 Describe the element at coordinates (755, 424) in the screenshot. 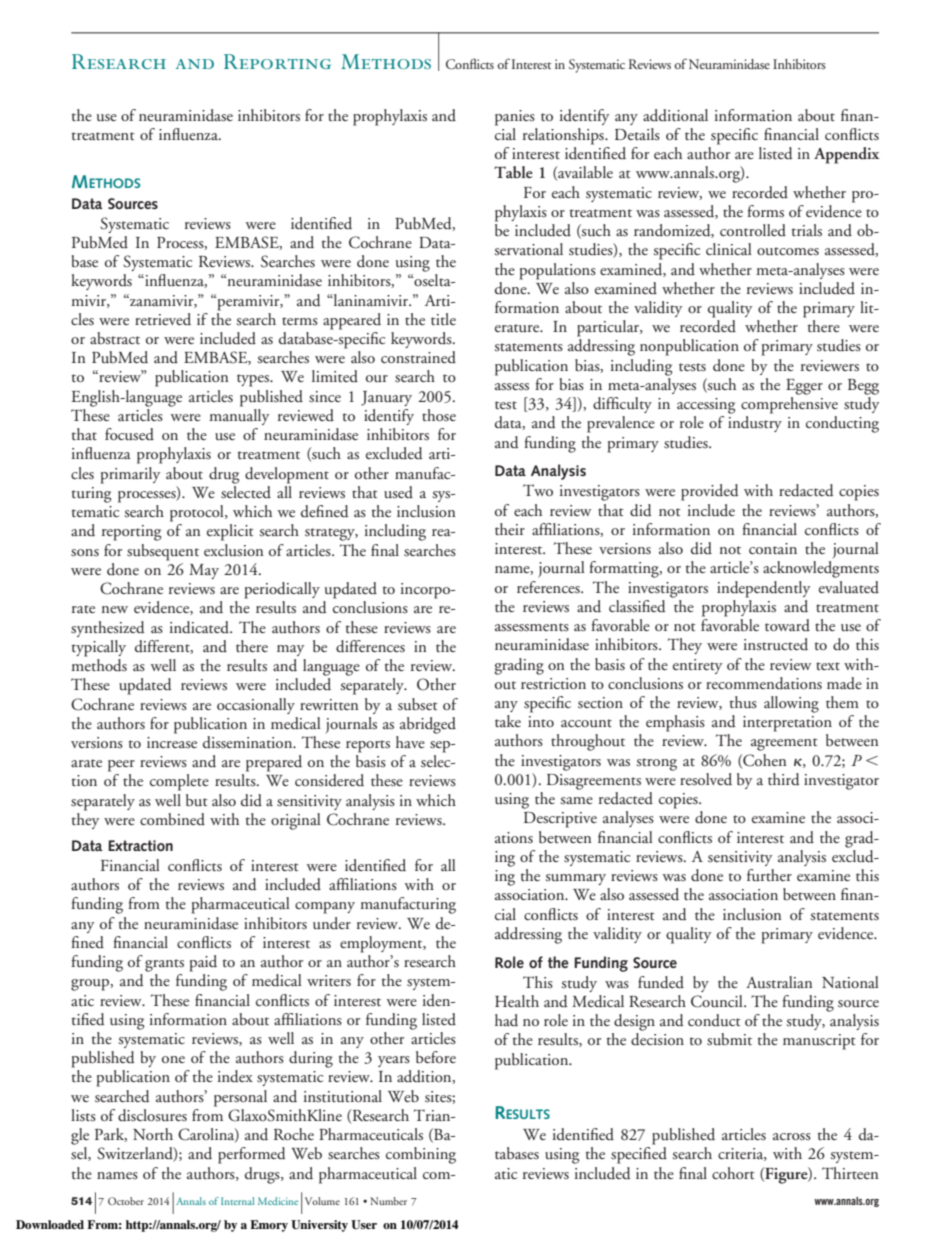

I see `industry` at that location.
